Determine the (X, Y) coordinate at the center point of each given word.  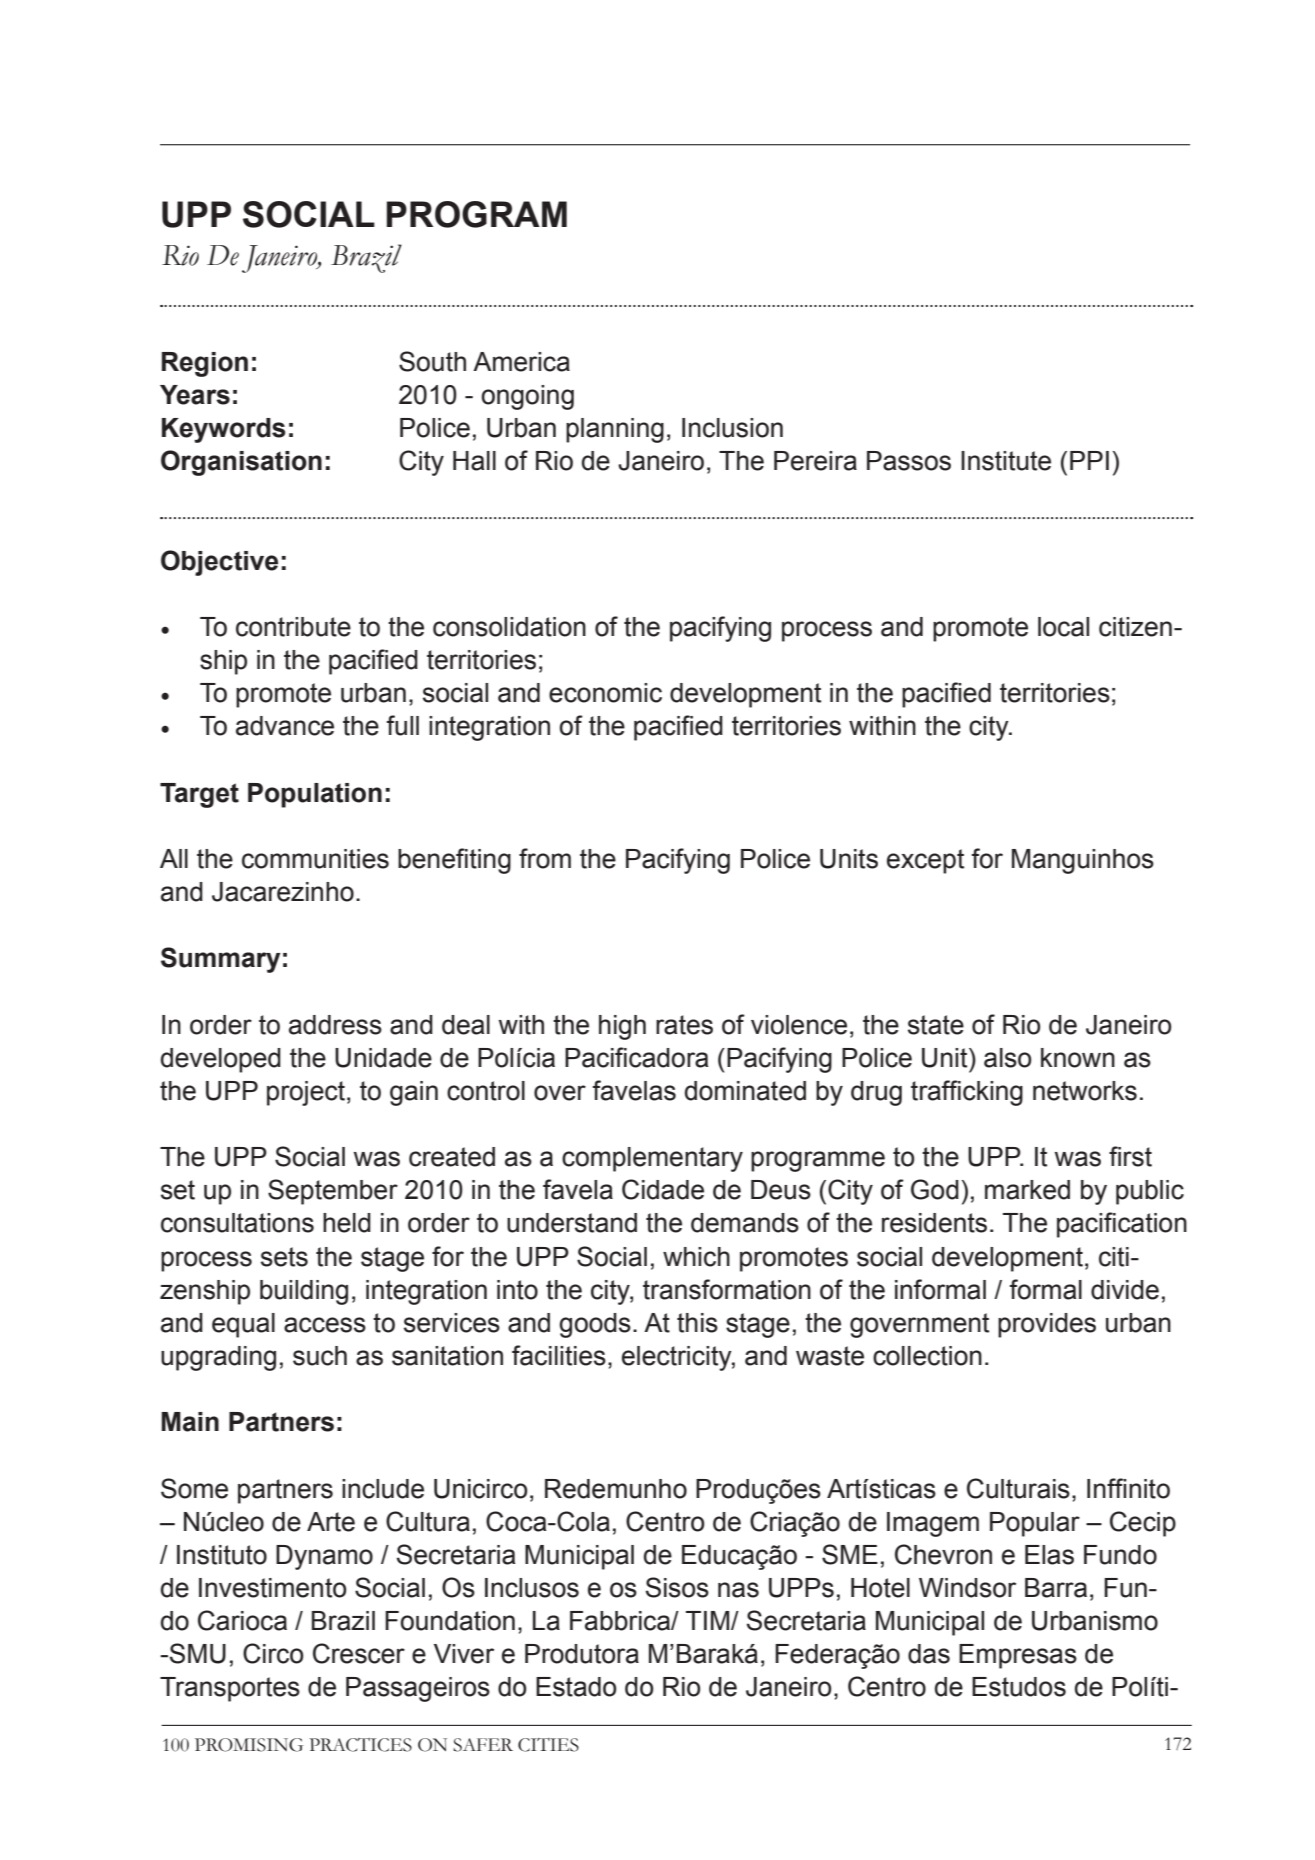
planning (615, 430)
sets (284, 1257)
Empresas (1018, 1656)
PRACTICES (360, 1745)
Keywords (224, 430)
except (925, 861)
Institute (1006, 461)
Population (315, 795)
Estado (576, 1687)
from (545, 858)
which (696, 1257)
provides (1047, 1325)
